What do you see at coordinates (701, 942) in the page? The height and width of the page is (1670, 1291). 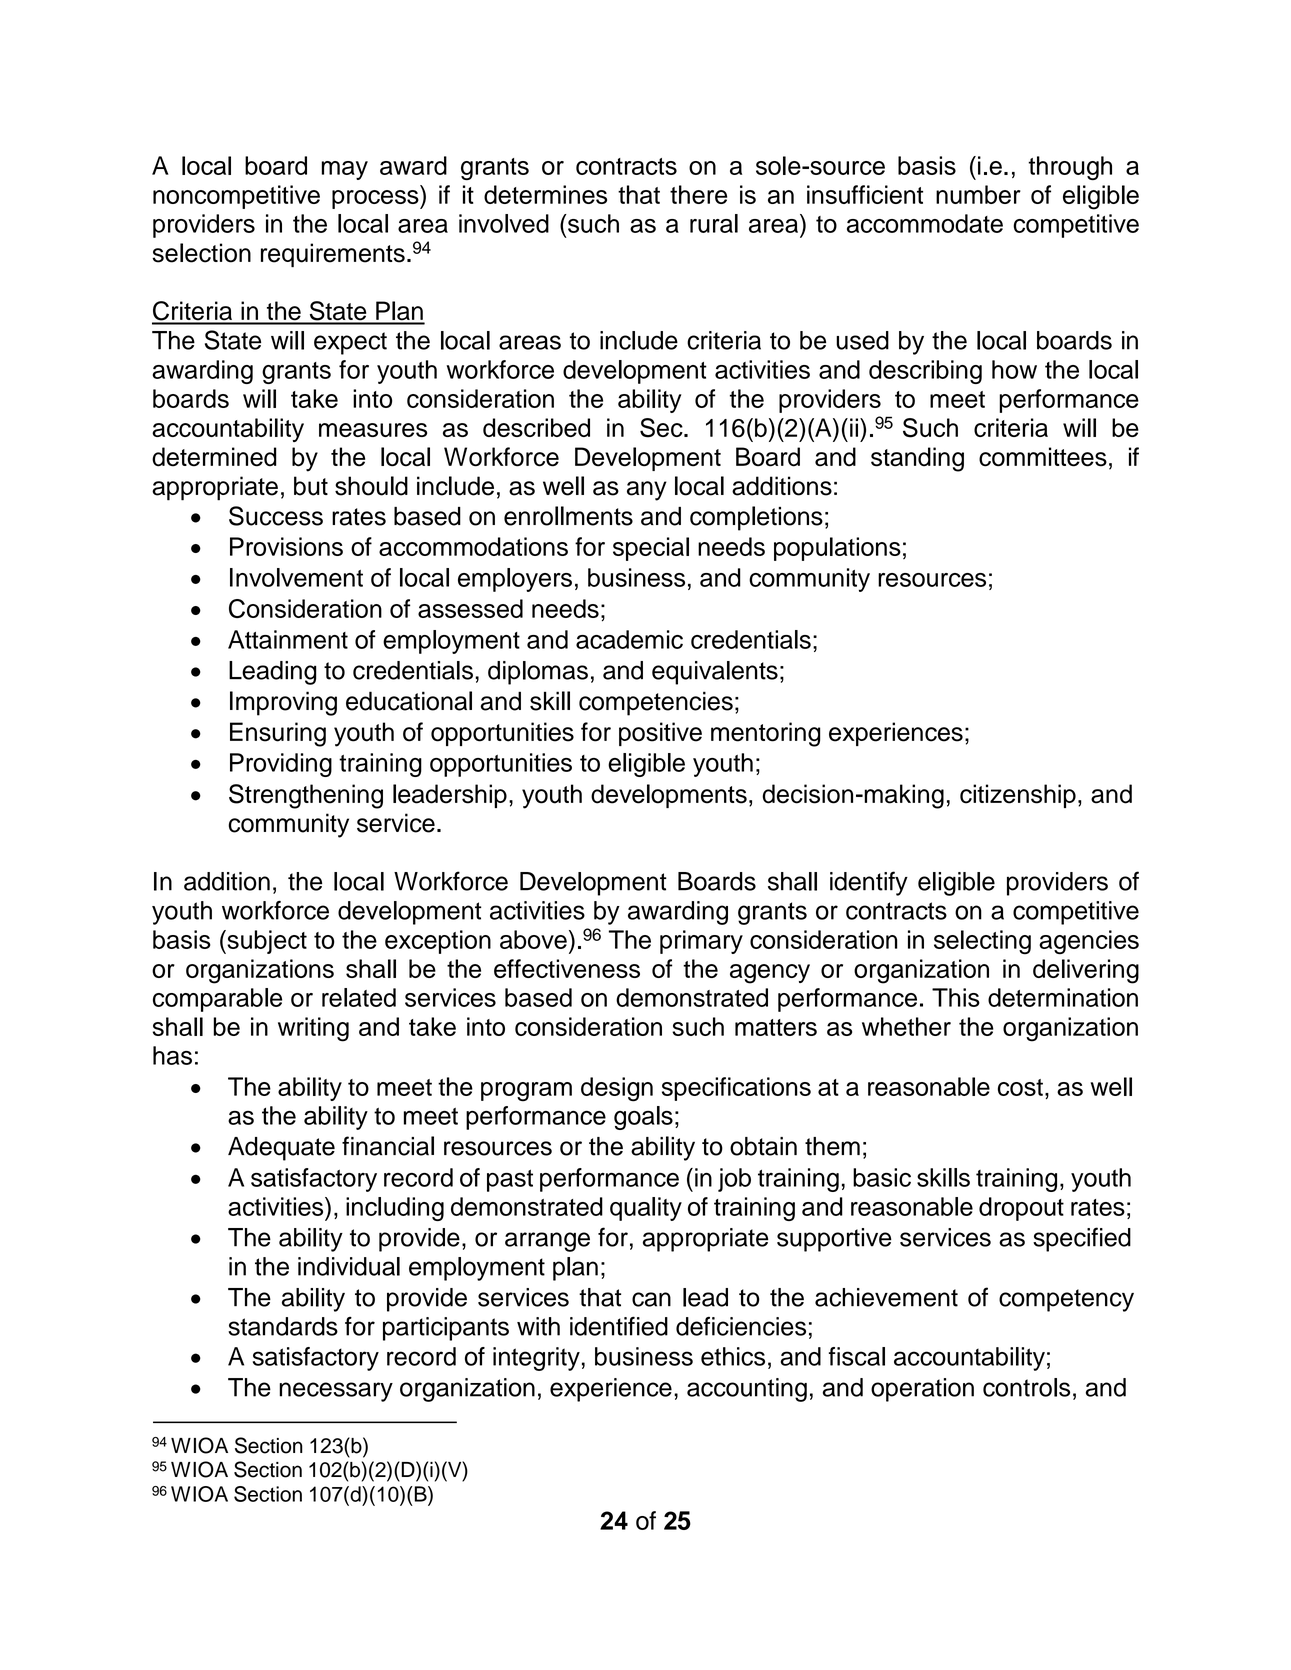 I see `primary` at bounding box center [701, 942].
